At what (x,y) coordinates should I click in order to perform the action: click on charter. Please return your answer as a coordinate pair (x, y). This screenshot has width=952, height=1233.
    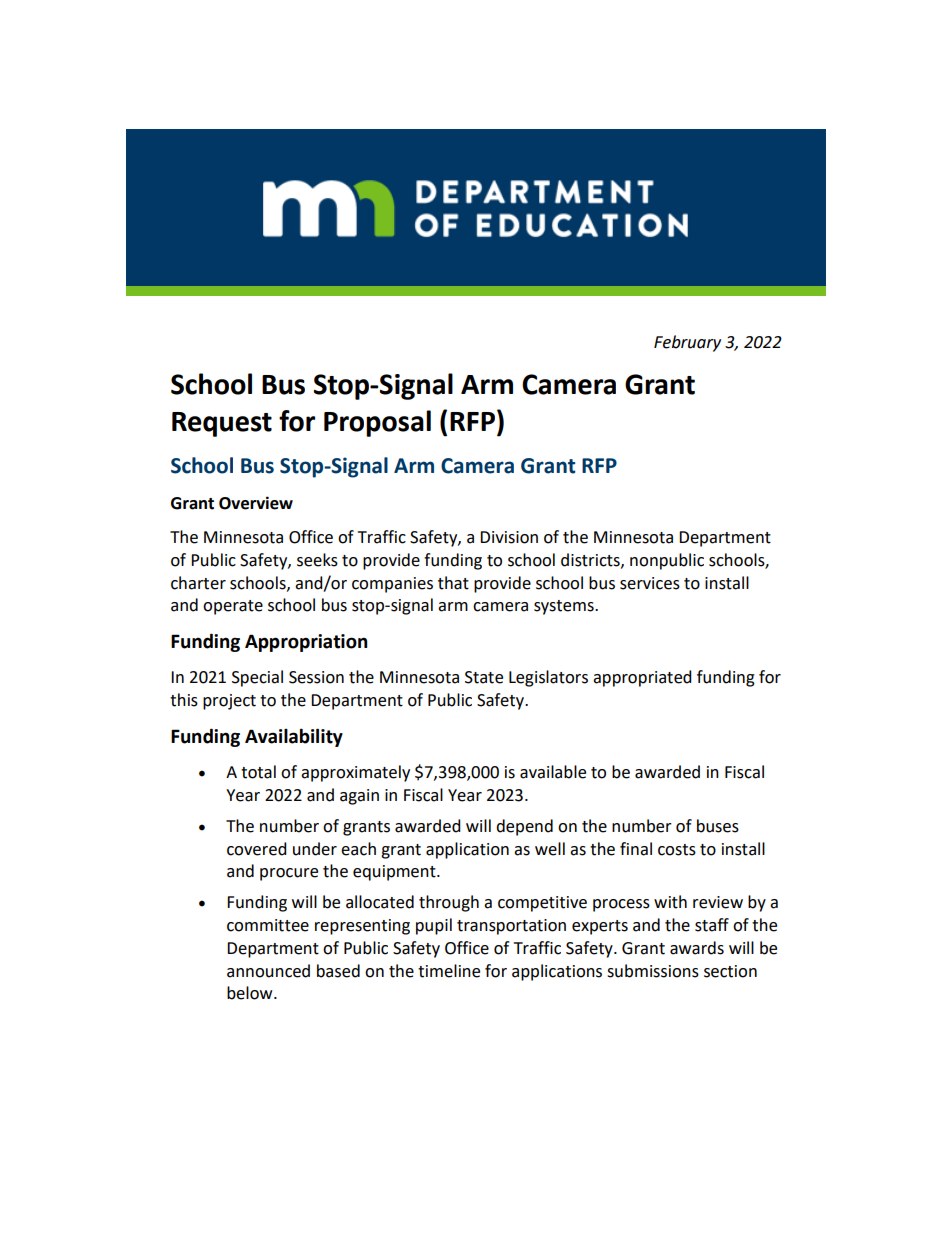
    Looking at the image, I should click on (198, 583).
